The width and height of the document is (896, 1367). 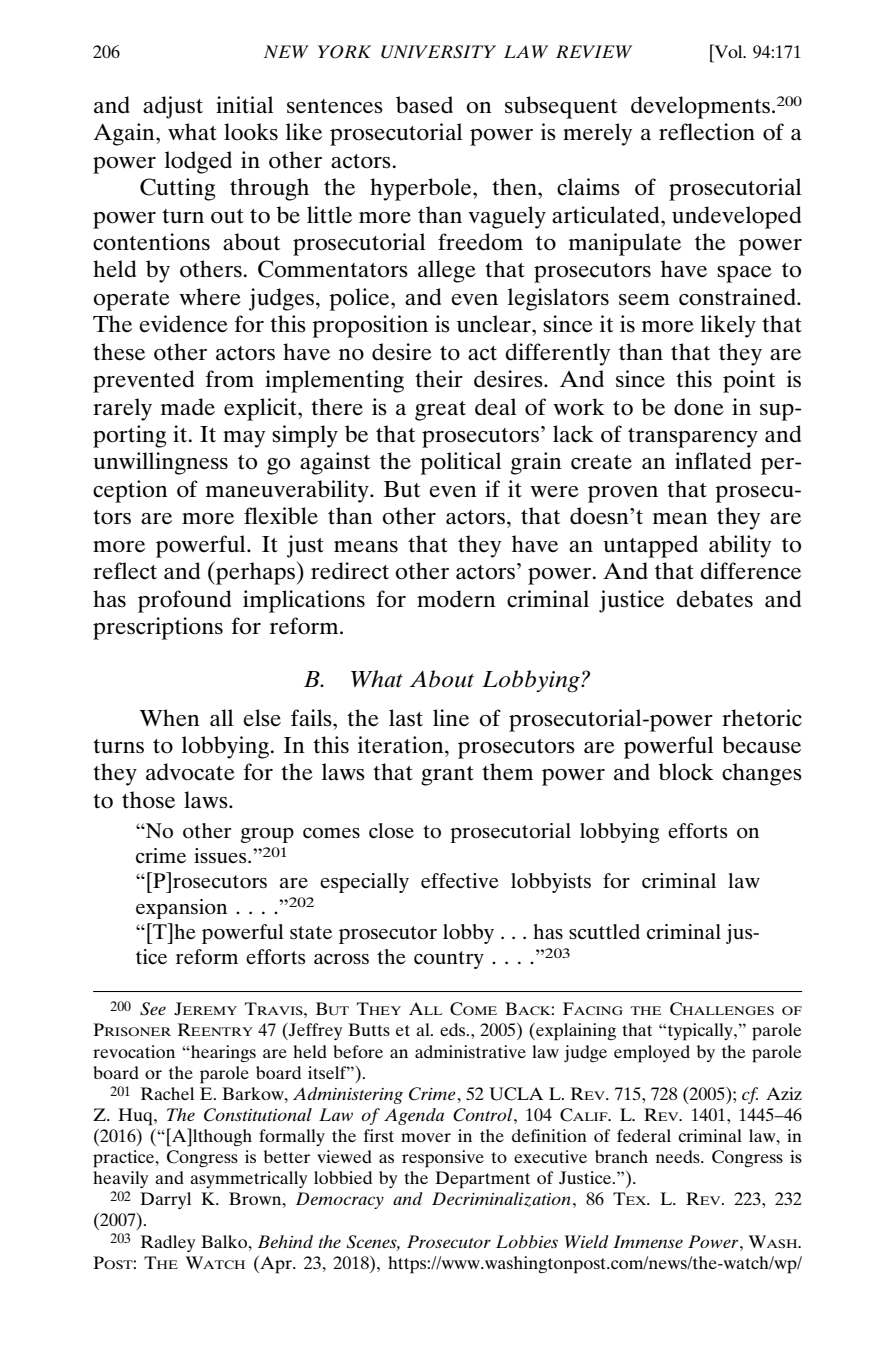 I want to click on debates, so click(x=714, y=599).
